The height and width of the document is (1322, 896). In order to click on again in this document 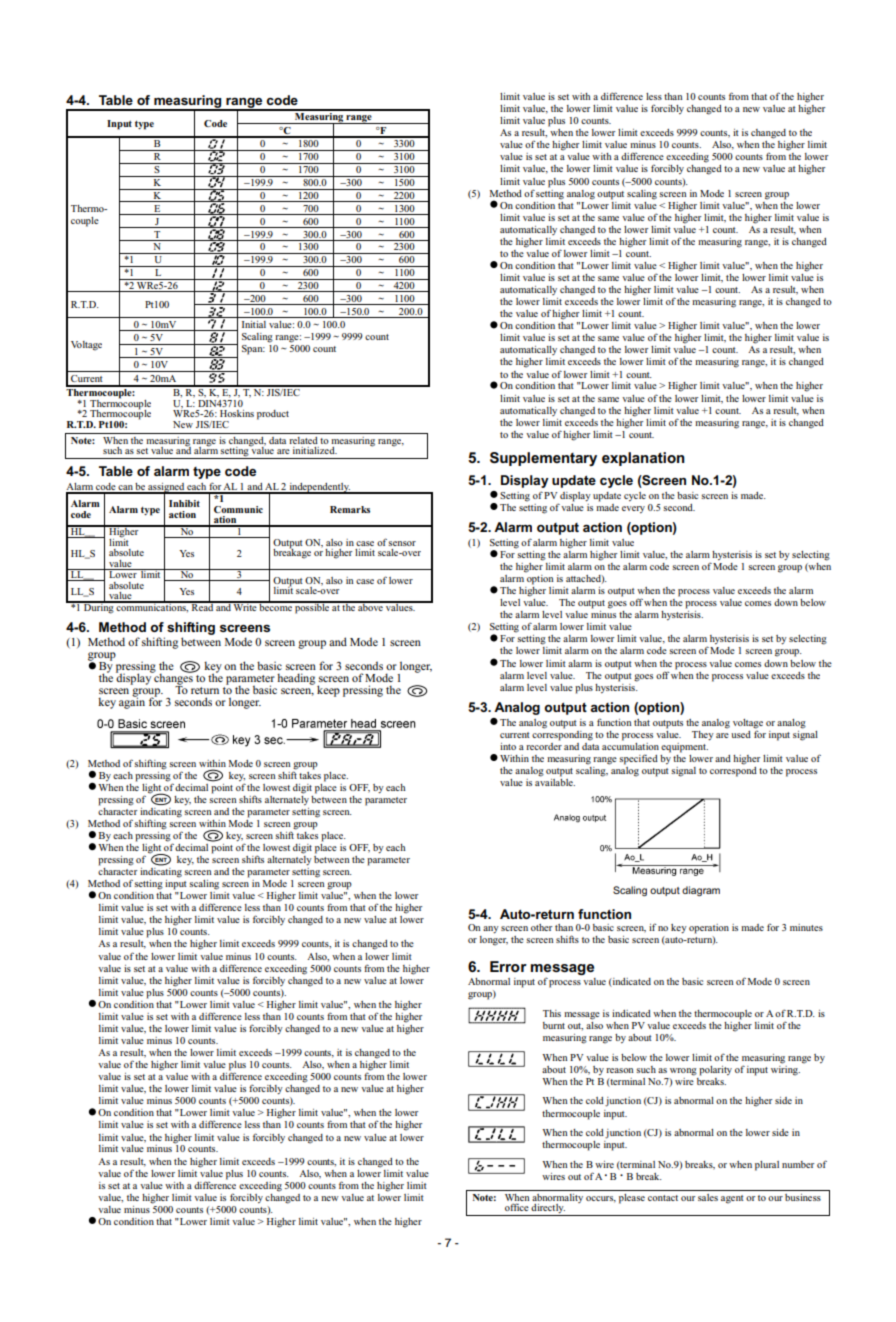, I will do `click(132, 702)`.
